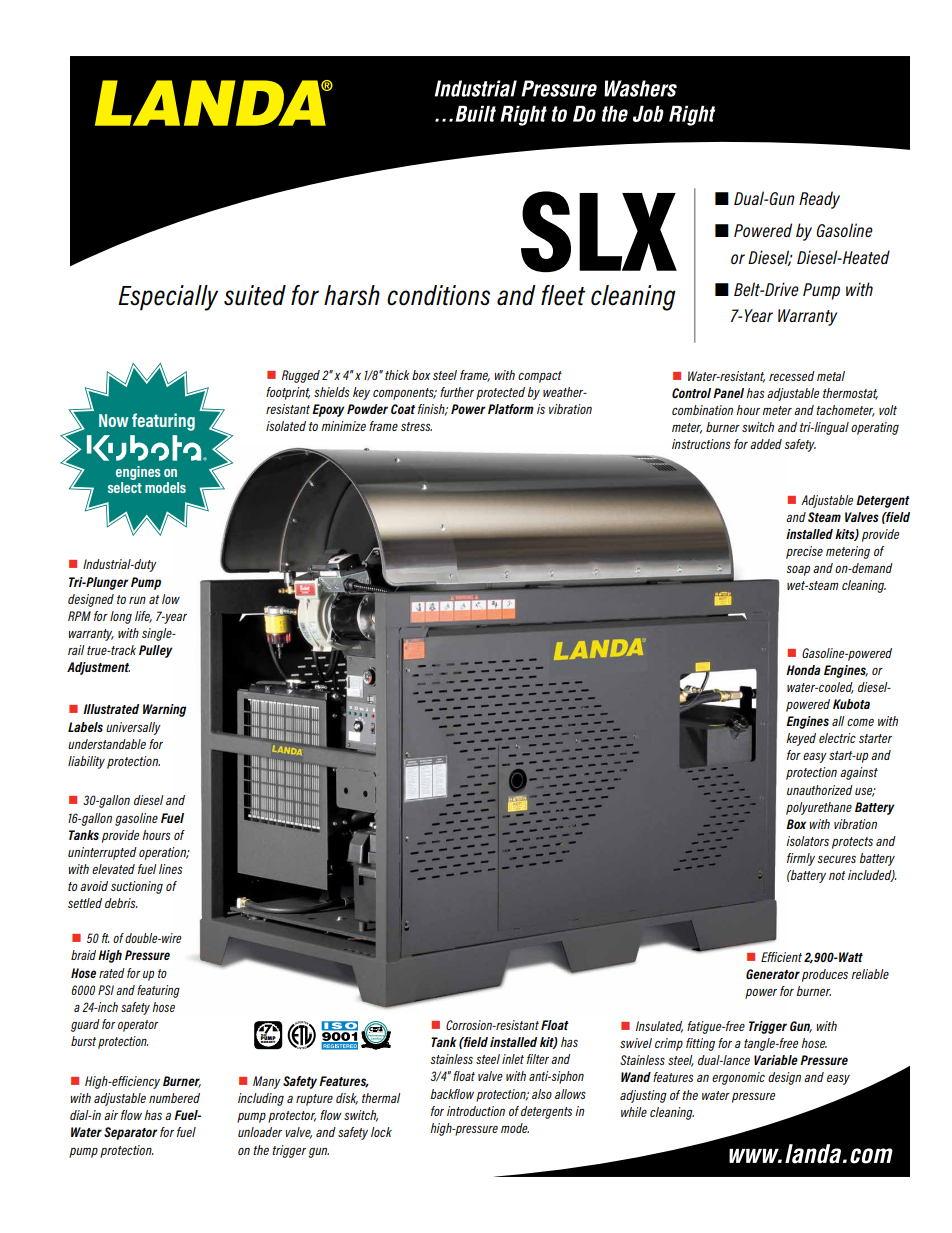  Describe the element at coordinates (511, 409) in the screenshot. I see `Platform` at that location.
